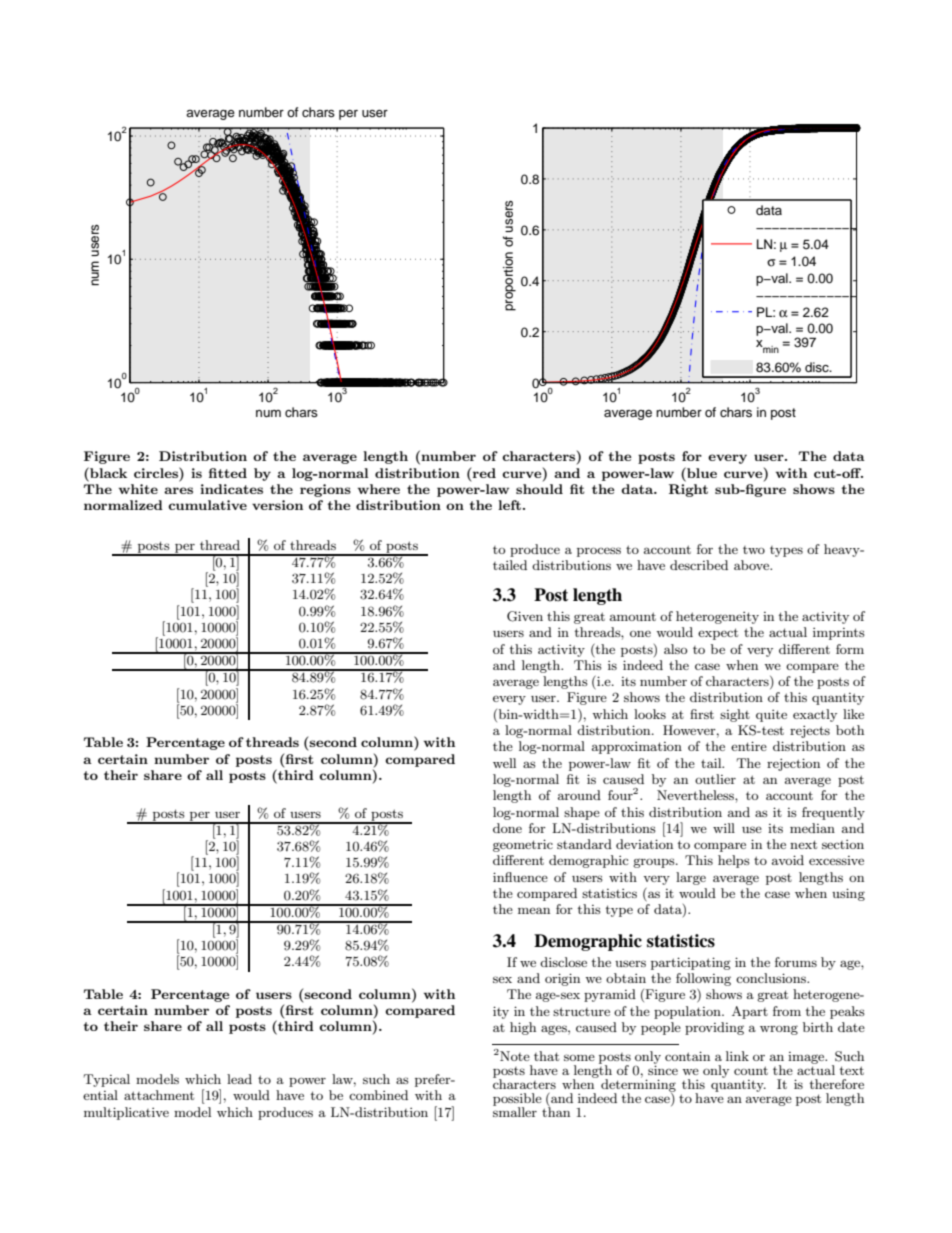  Describe the element at coordinates (796, 962) in the screenshot. I see `forums` at that location.
